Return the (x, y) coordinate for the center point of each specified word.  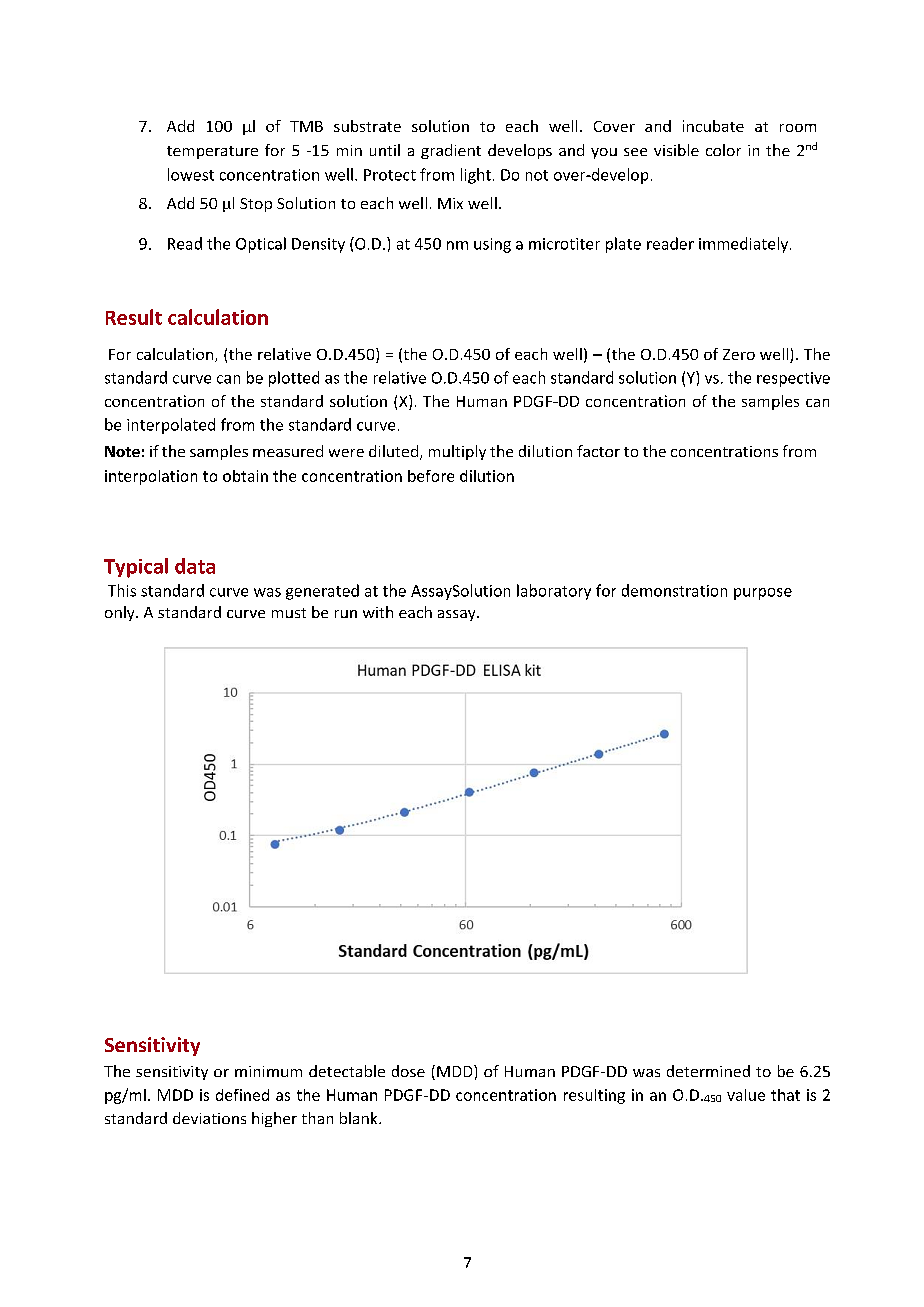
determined (708, 1071)
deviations (209, 1118)
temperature (212, 152)
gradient (451, 151)
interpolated (171, 426)
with (378, 612)
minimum (268, 1071)
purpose (763, 594)
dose (408, 1071)
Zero (739, 354)
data (195, 566)
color (723, 150)
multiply (457, 452)
